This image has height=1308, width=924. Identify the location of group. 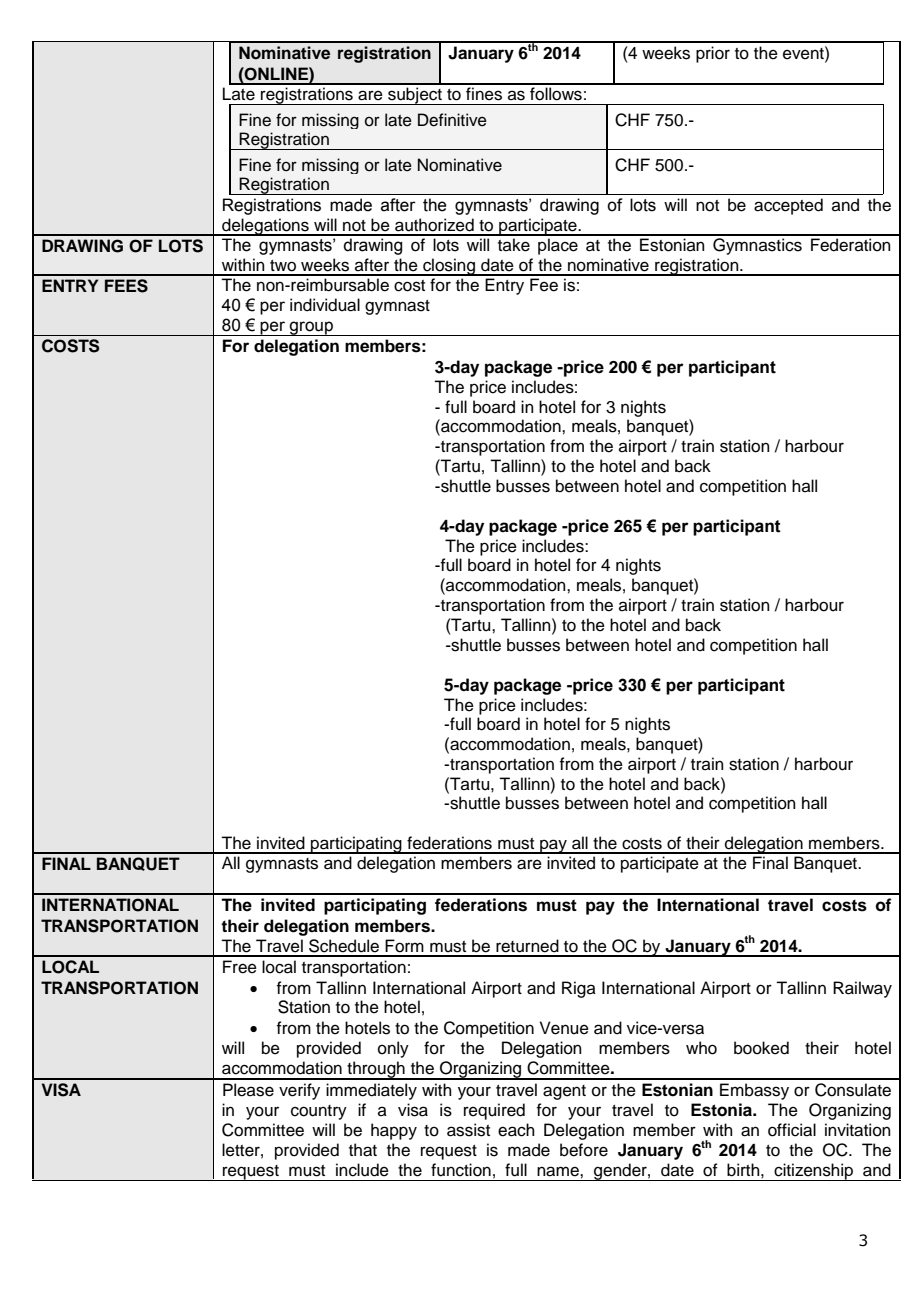
(311, 328).
